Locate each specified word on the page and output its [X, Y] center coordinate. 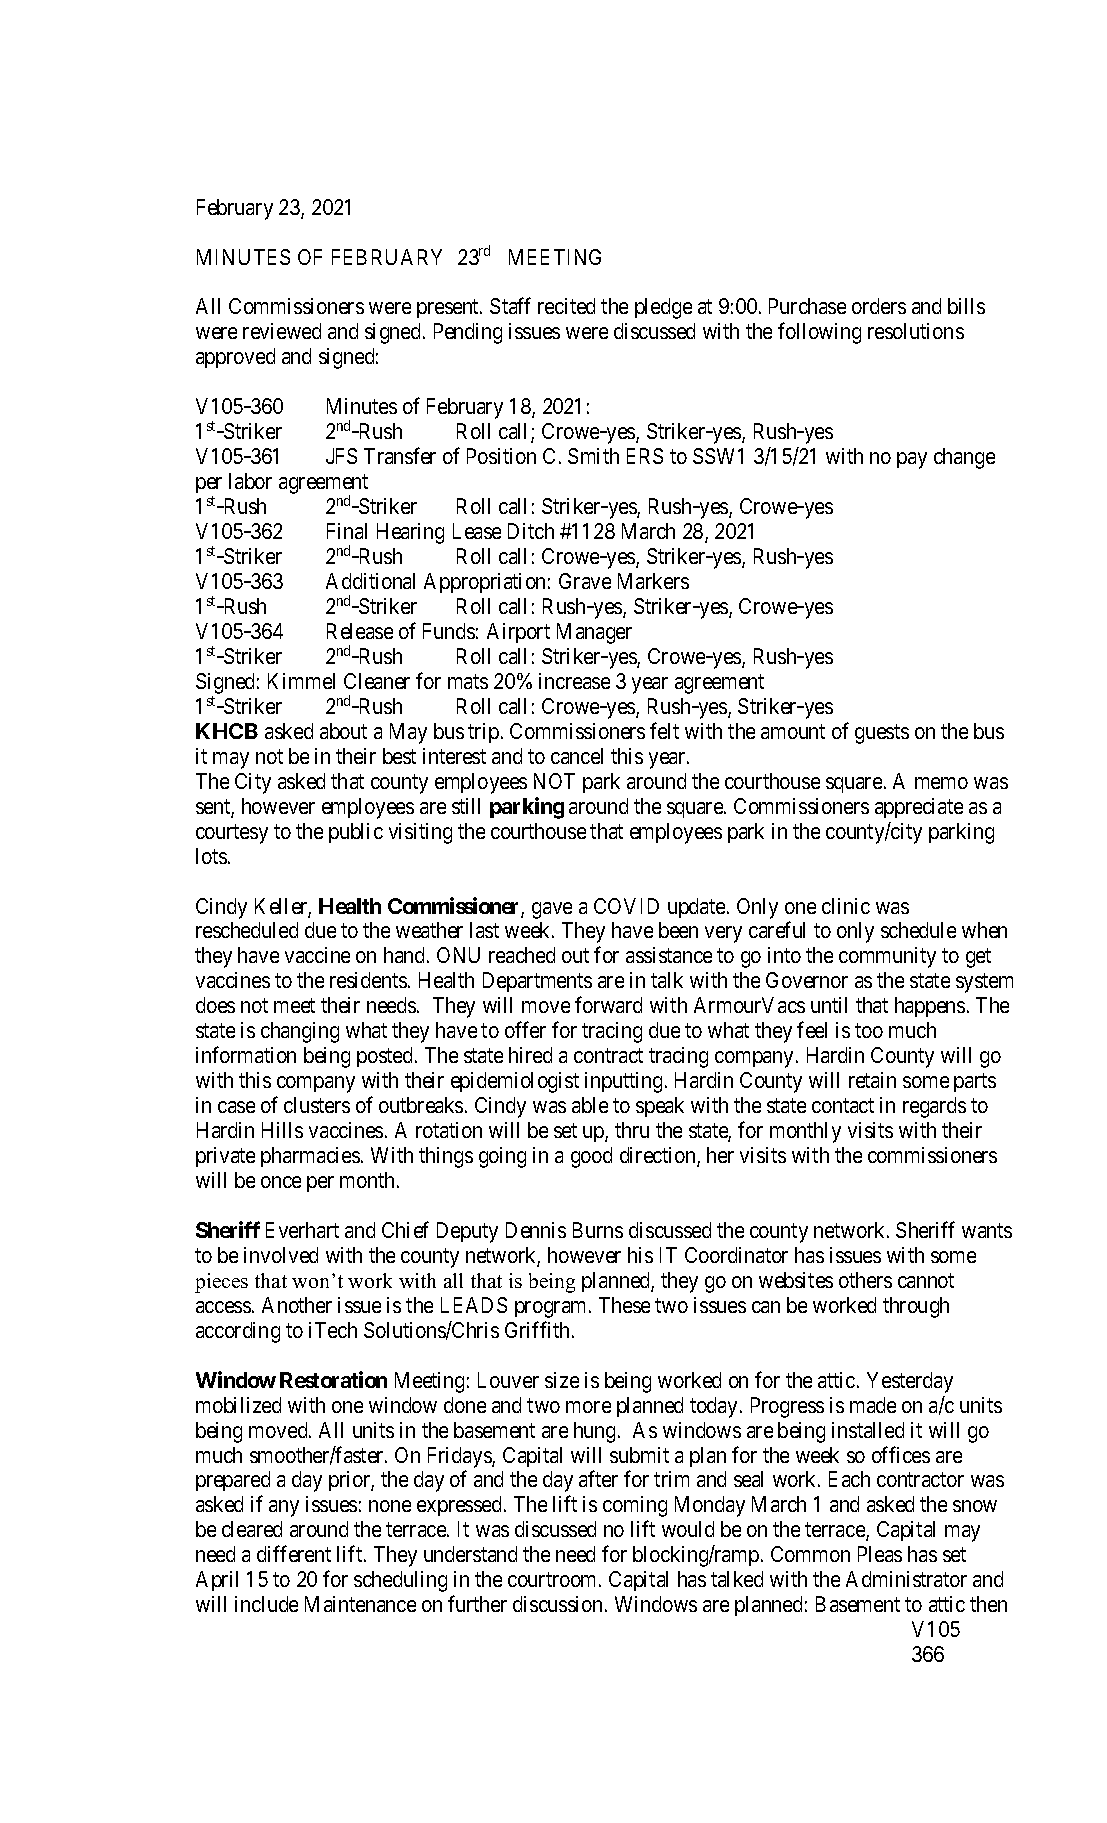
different [294, 1553]
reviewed [282, 331]
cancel [577, 756]
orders [879, 306]
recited [566, 306]
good [591, 1157]
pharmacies [310, 1157]
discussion [557, 1604]
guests [882, 734]
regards [934, 1107]
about [343, 731]
